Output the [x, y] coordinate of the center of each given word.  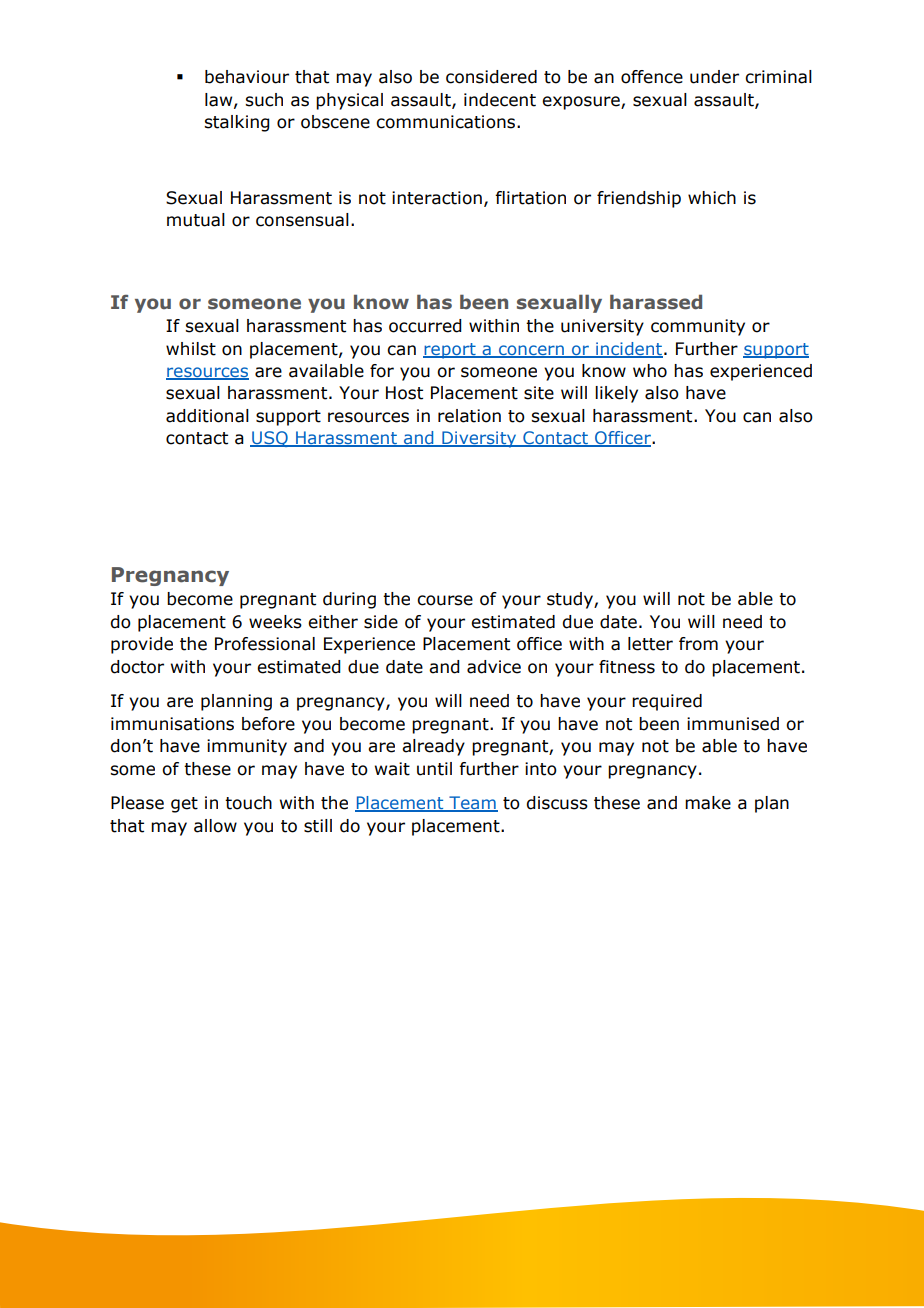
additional [207, 416]
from [698, 644]
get [184, 805]
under [714, 77]
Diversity [479, 439]
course [445, 600]
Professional [265, 644]
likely [616, 394]
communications [445, 122]
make [708, 803]
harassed [656, 302]
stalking [237, 123]
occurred [425, 326]
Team [472, 804]
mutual [196, 220]
